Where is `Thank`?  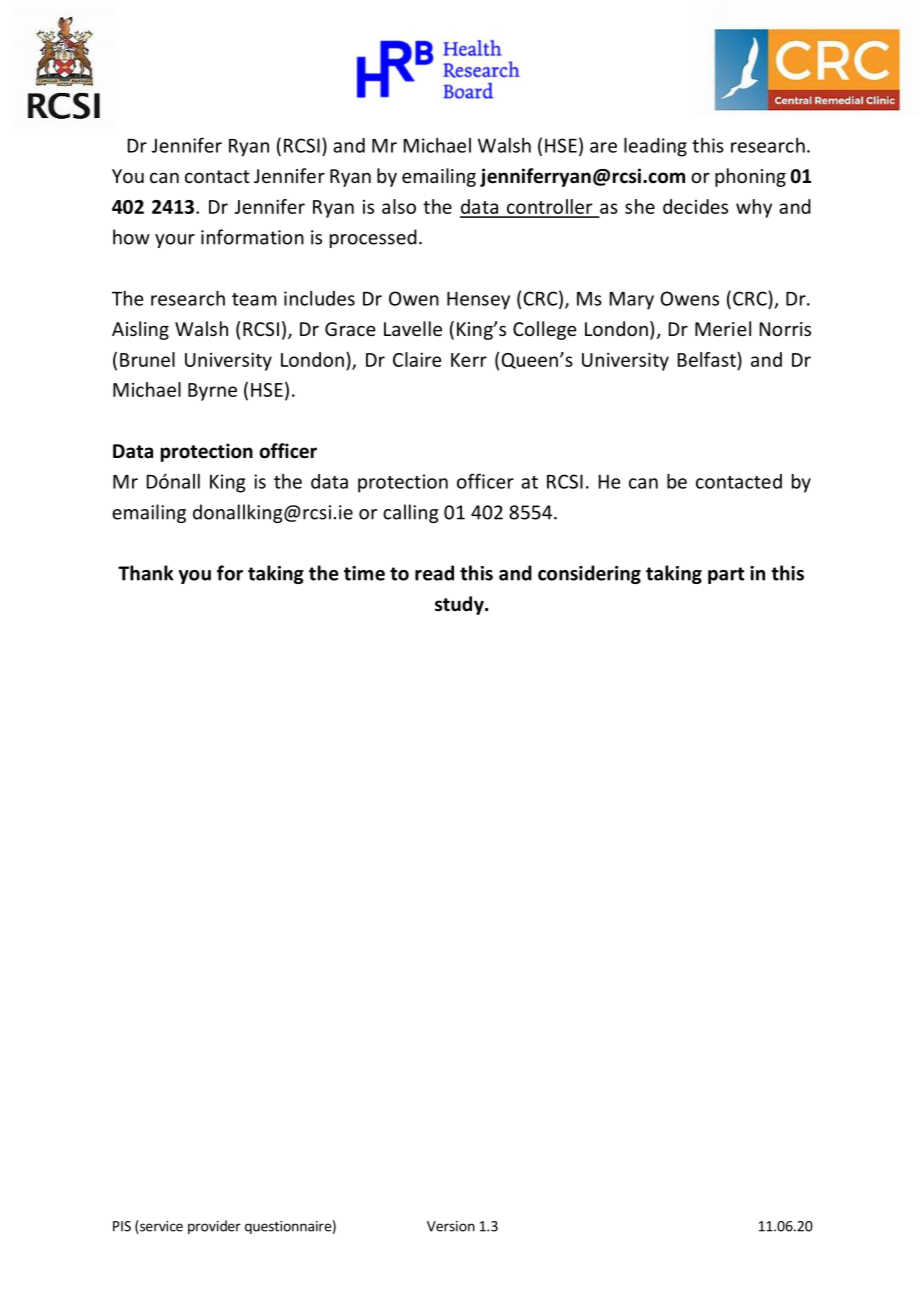 Thank is located at coordinates (145, 573).
